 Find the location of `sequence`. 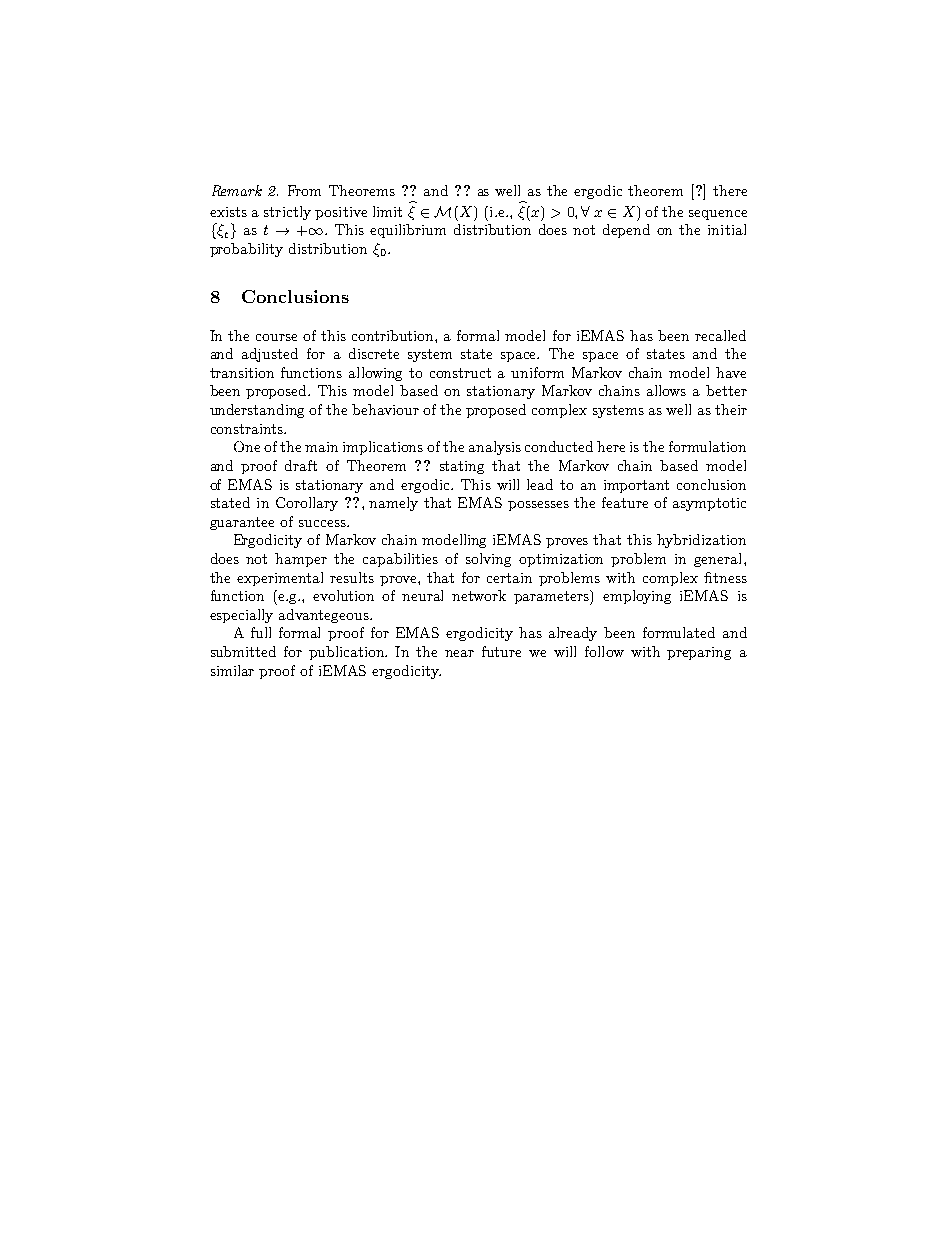

sequence is located at coordinates (718, 215).
